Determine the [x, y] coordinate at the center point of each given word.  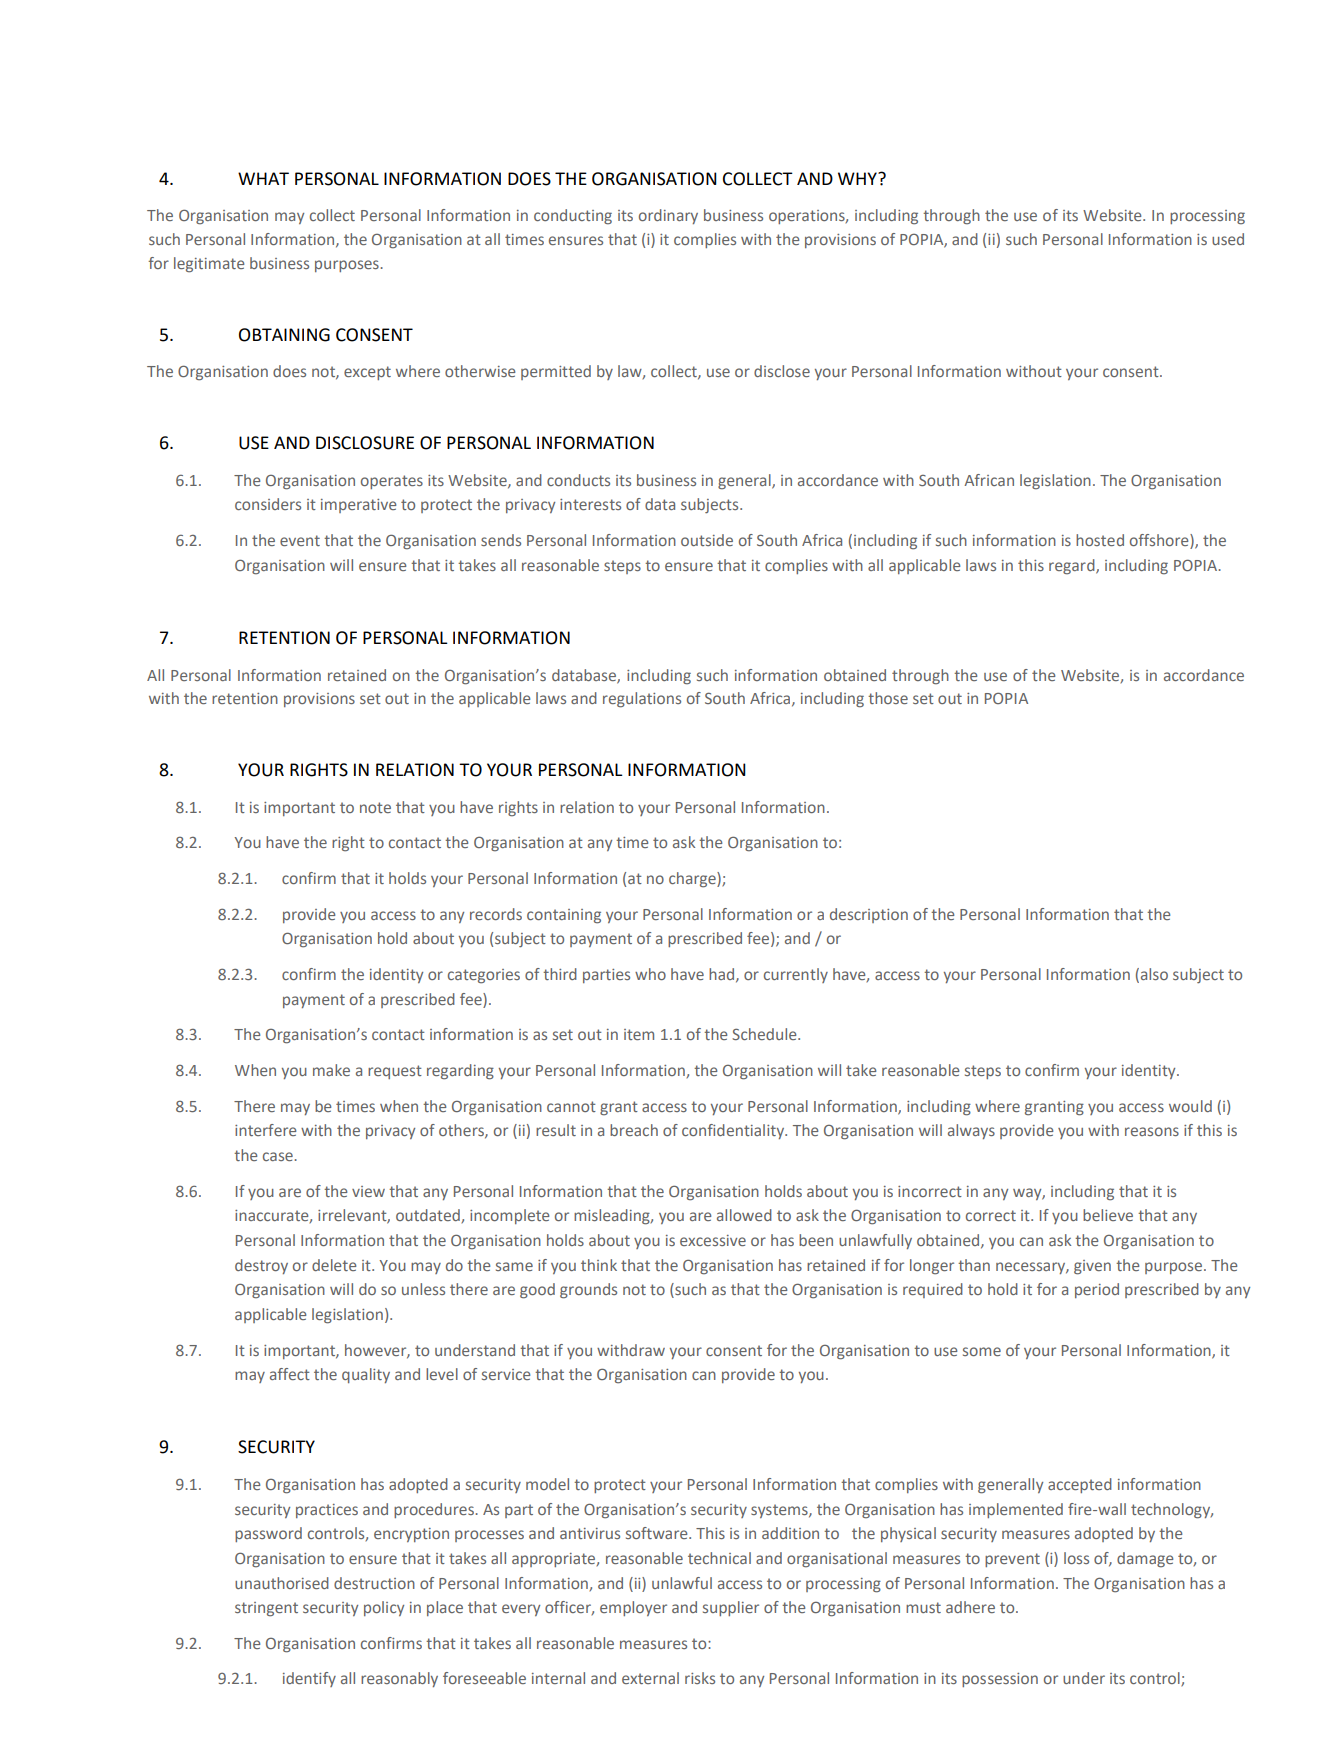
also [1154, 974]
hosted [1100, 540]
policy [384, 1608]
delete [334, 1265]
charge [693, 880]
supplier [731, 1608]
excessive [713, 1240]
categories [484, 976]
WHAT [263, 178]
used [1228, 239]
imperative [358, 506]
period [1097, 1290]
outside [707, 540]
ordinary [668, 216]
